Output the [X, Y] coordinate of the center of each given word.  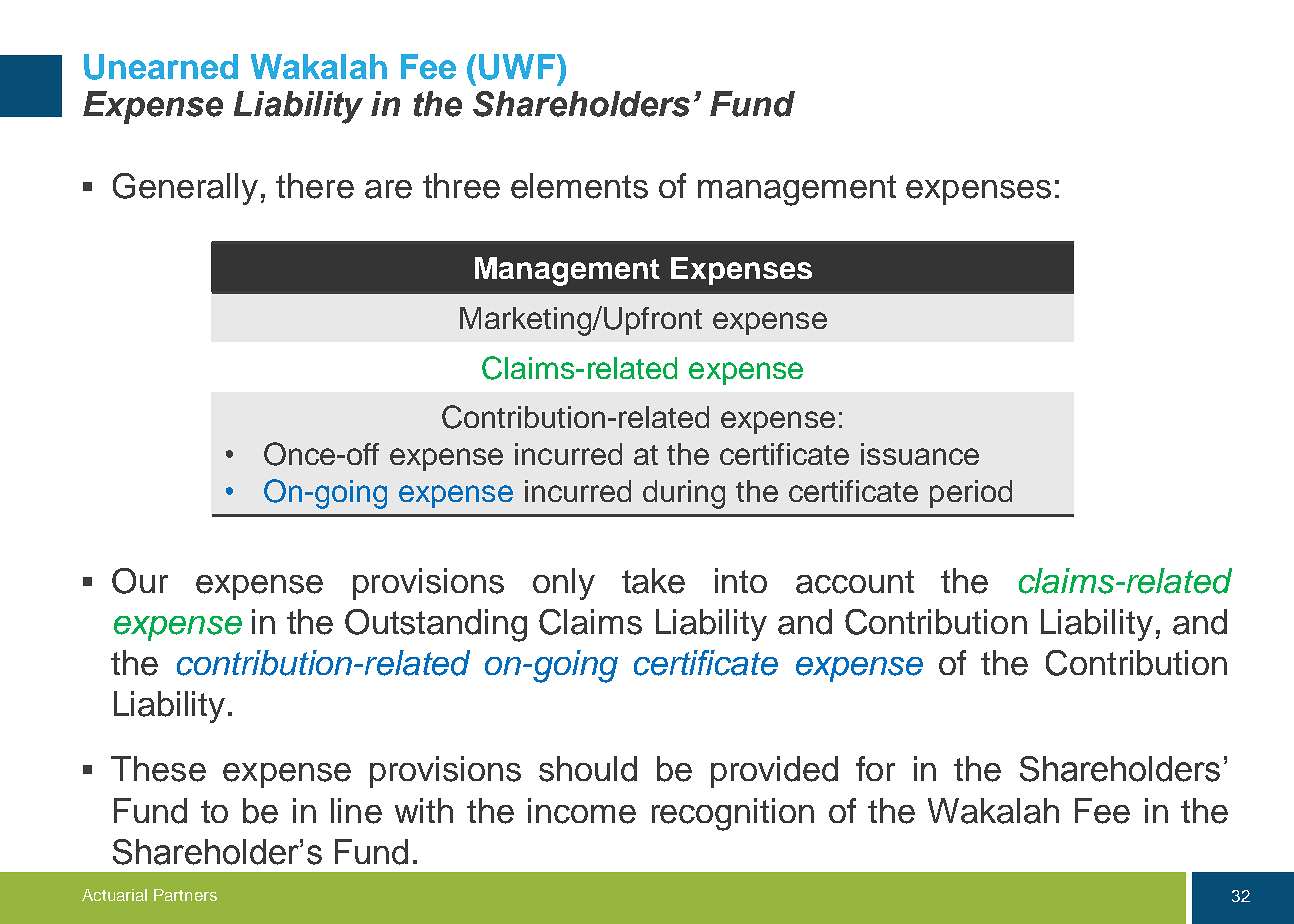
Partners [185, 895]
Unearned [161, 67]
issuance [920, 454]
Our [140, 581]
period [971, 494]
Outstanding [436, 625]
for [875, 768]
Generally [185, 189]
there [315, 186]
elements [579, 186]
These [158, 769]
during [684, 494]
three [461, 186]
